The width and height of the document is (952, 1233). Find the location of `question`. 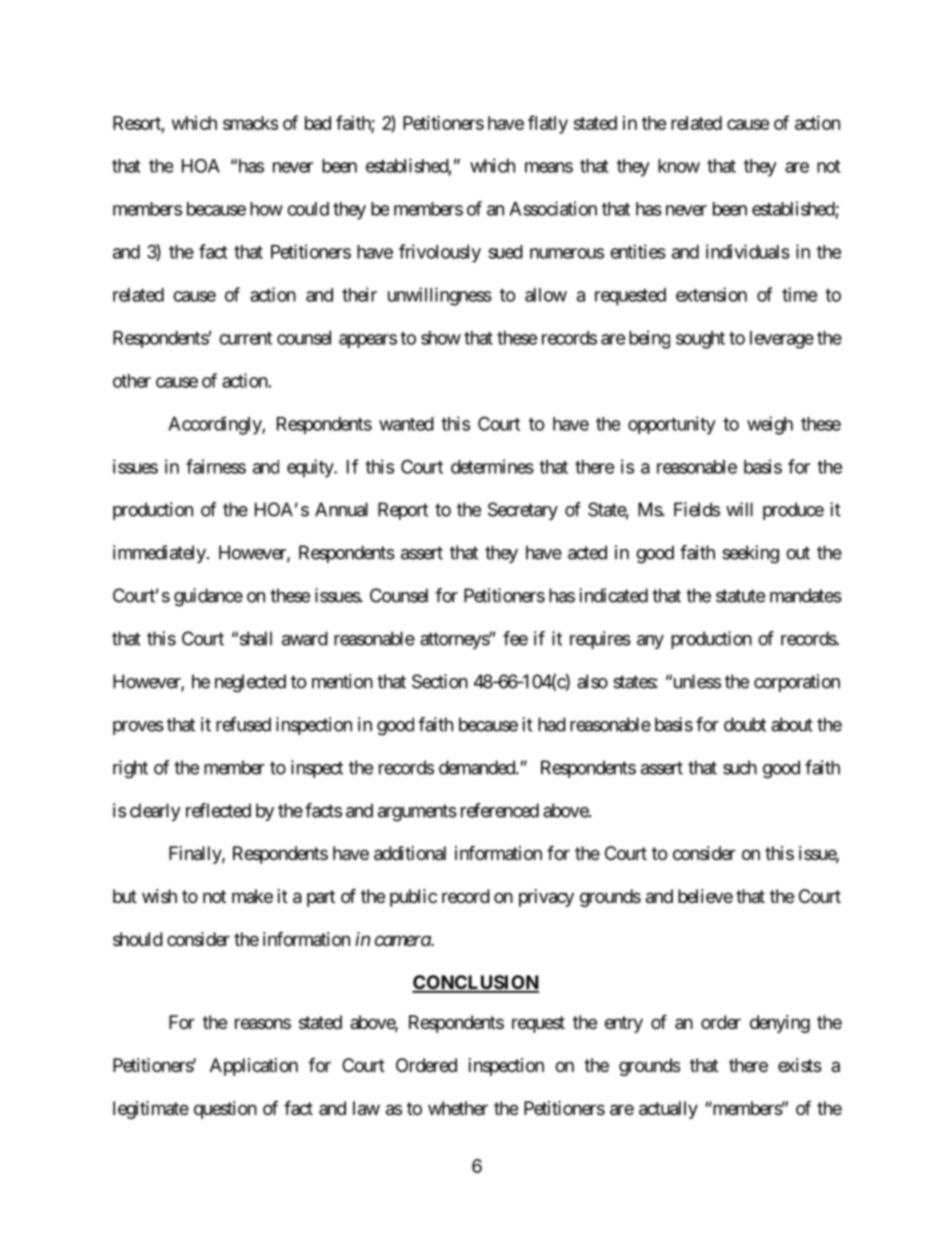

question is located at coordinates (225, 1110).
